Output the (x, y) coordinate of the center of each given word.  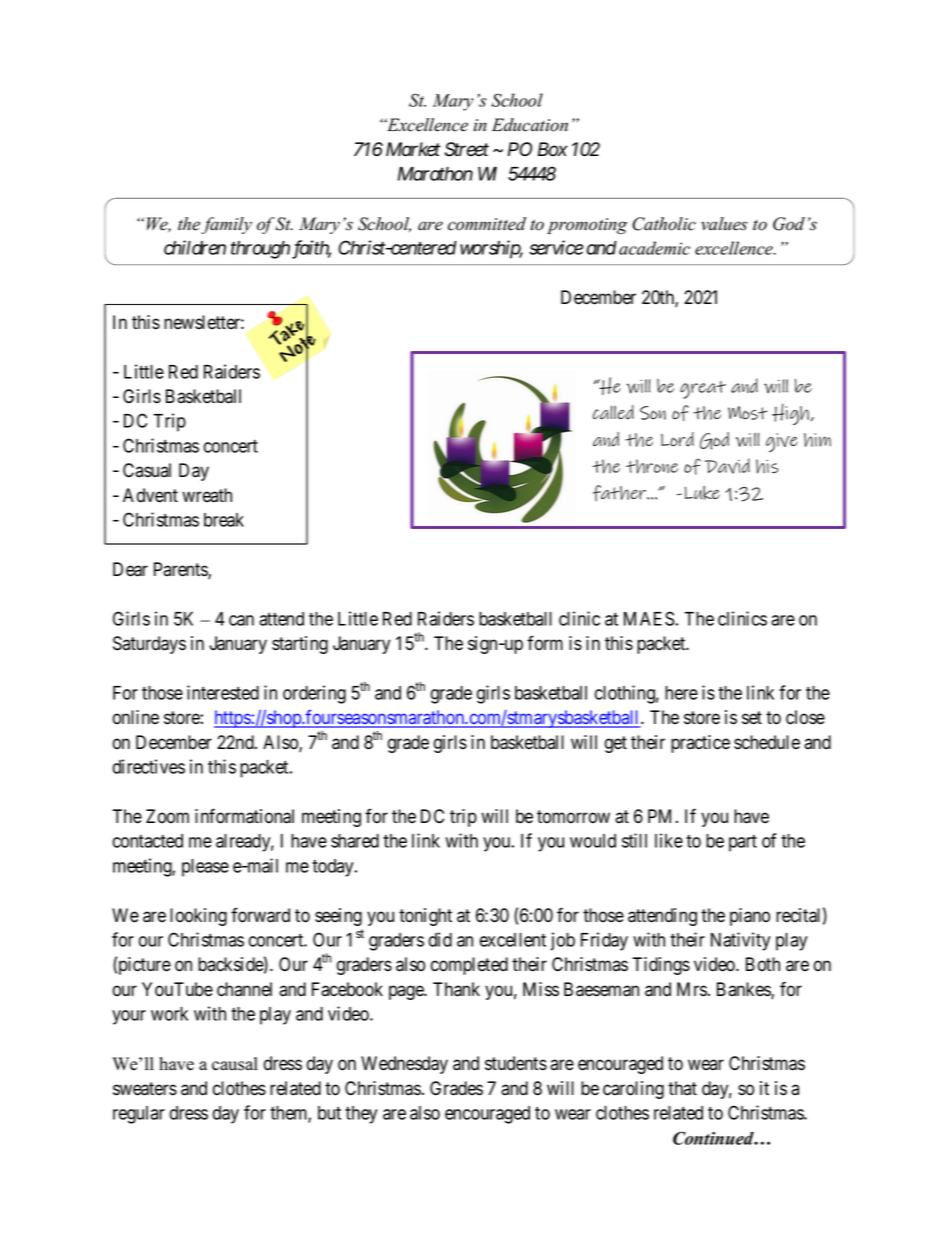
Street (467, 149)
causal (235, 1064)
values (724, 224)
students (516, 1063)
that (682, 1088)
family (227, 225)
